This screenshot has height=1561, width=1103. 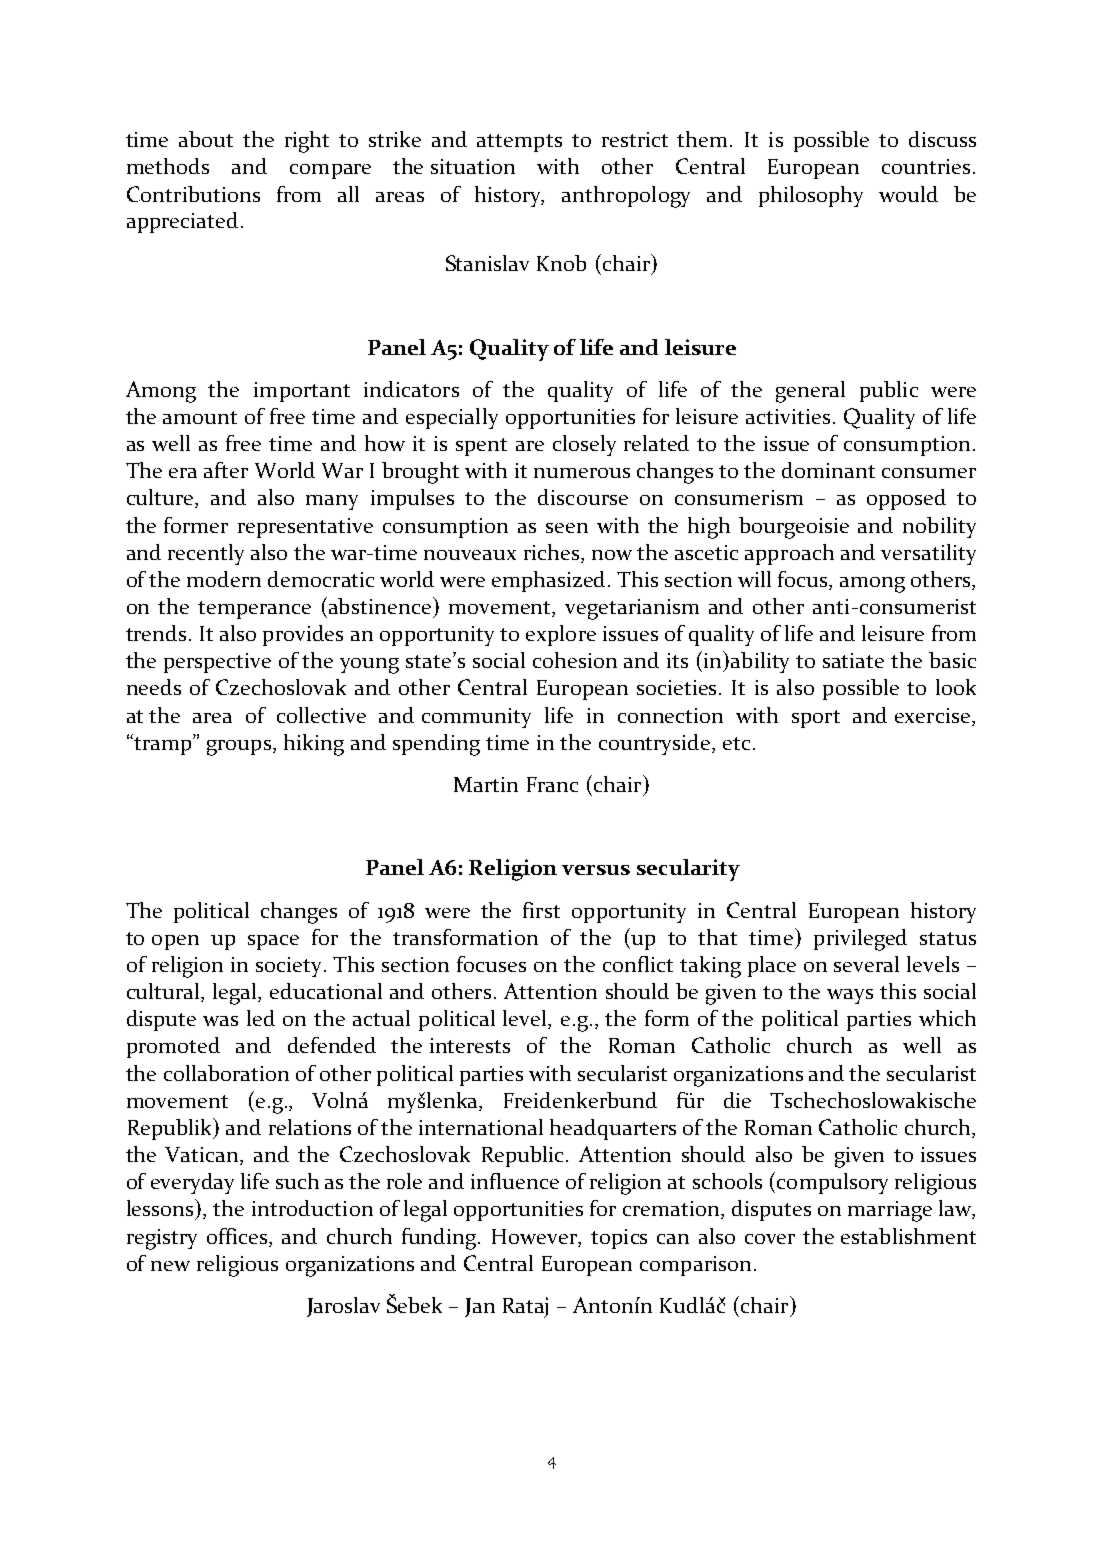 What do you see at coordinates (240, 748) in the screenshot?
I see `groups` at bounding box center [240, 748].
